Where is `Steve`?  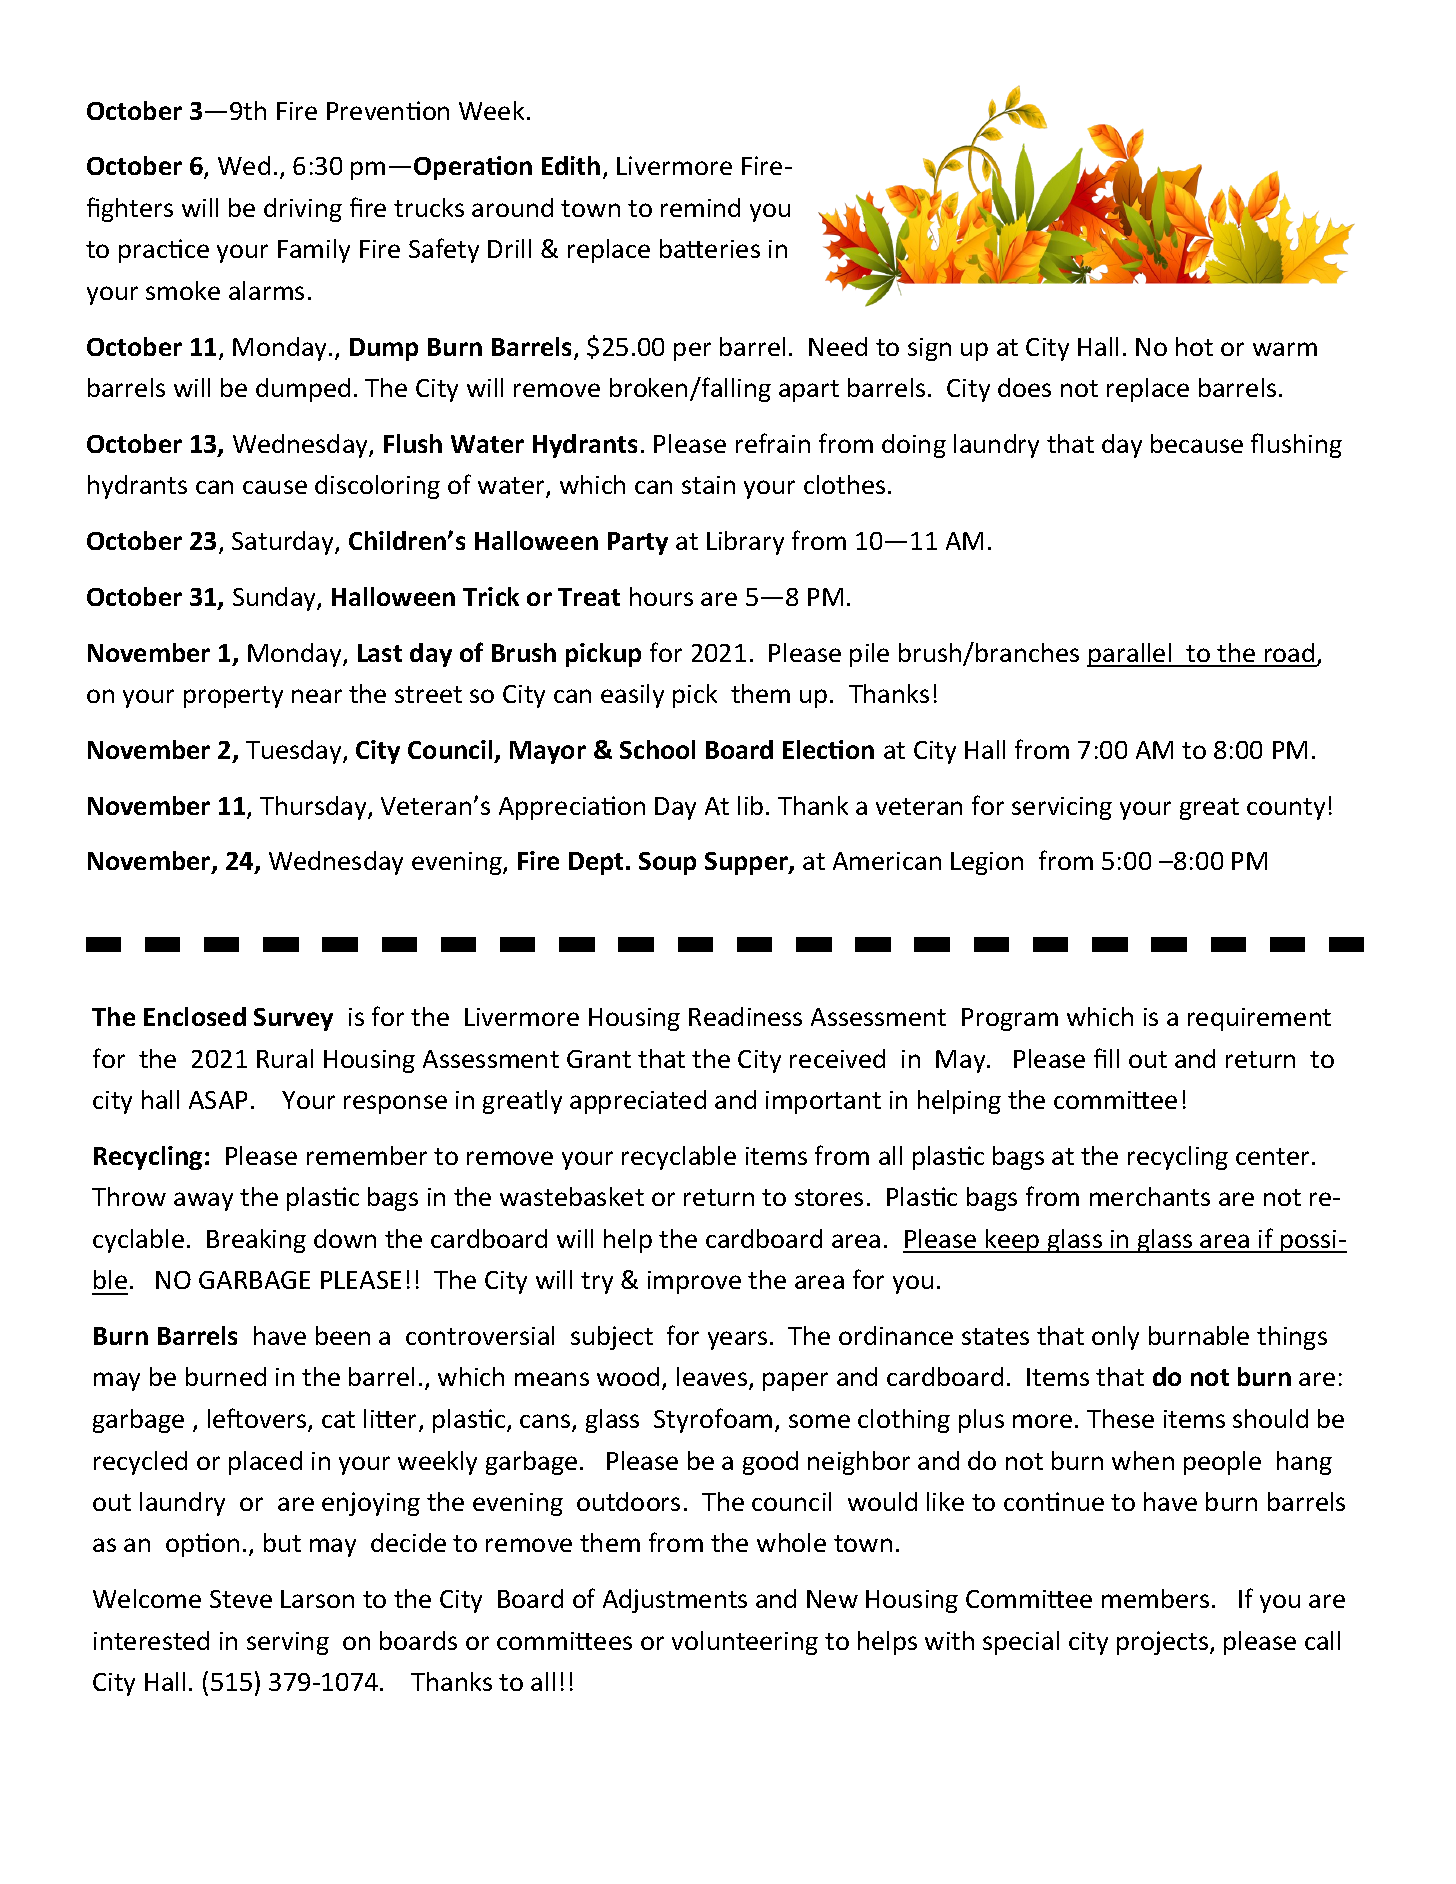 Steve is located at coordinates (241, 1599).
